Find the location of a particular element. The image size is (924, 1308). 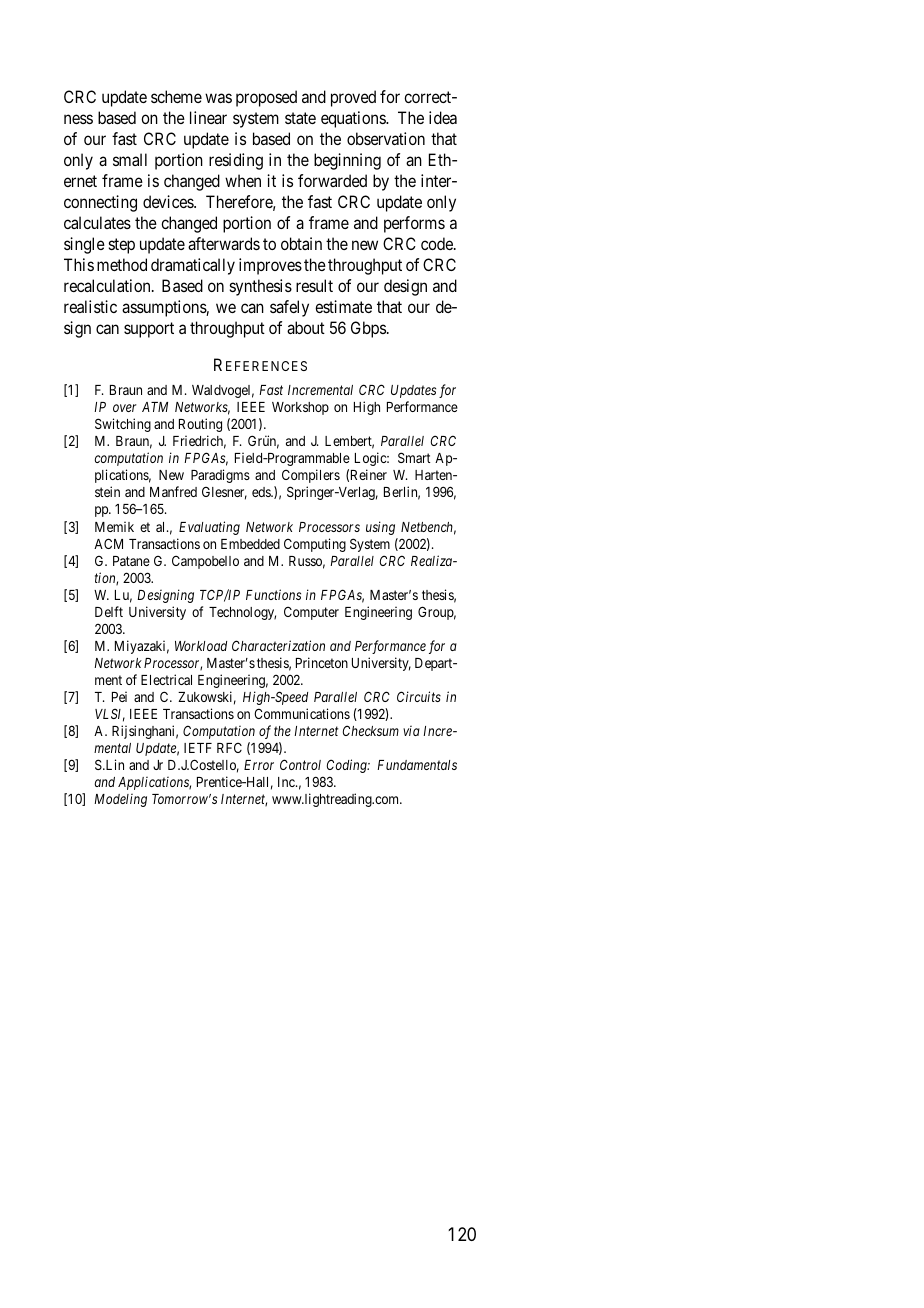

Modeling is located at coordinates (120, 800).
